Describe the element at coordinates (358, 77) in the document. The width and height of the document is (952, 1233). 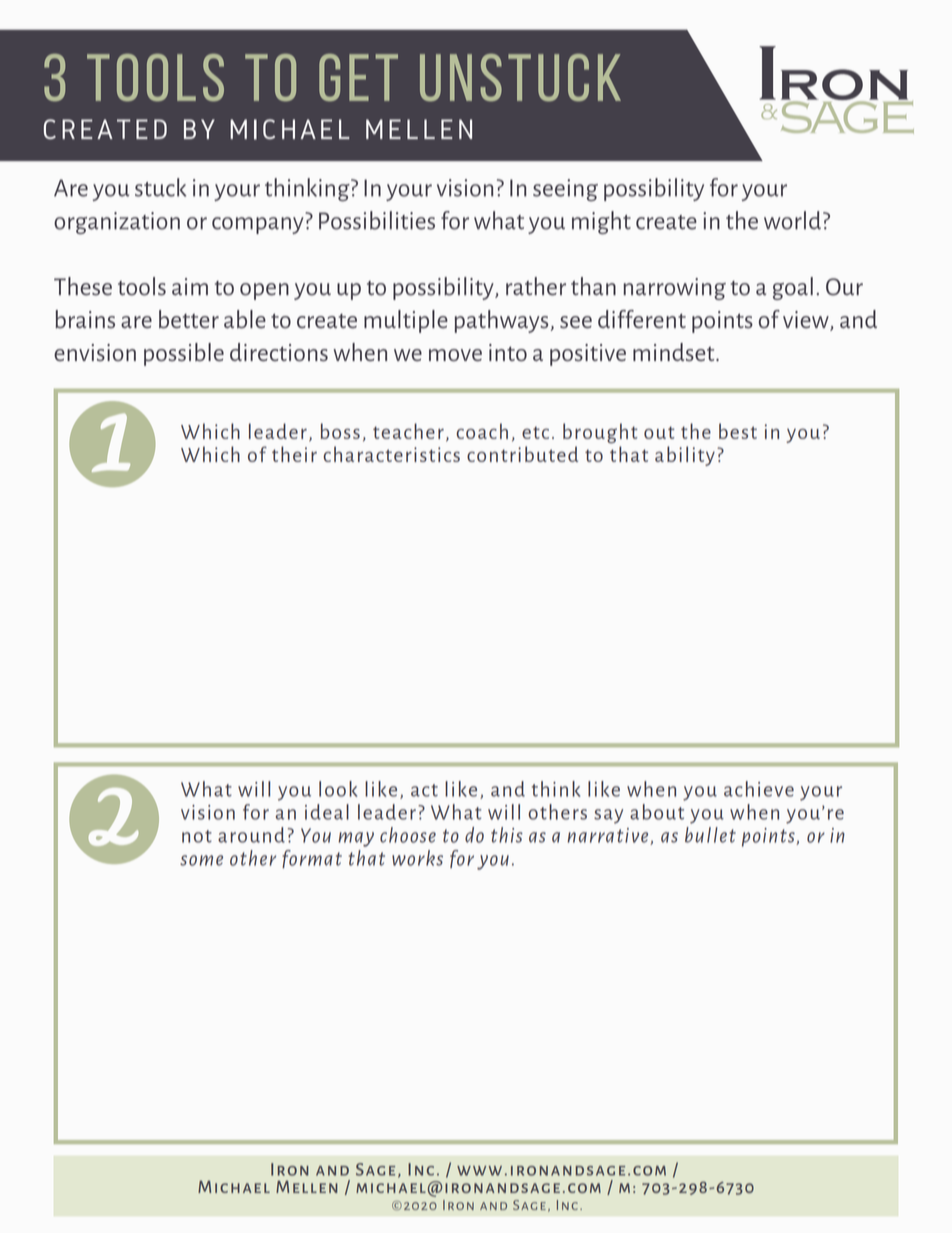
I see `GET` at that location.
